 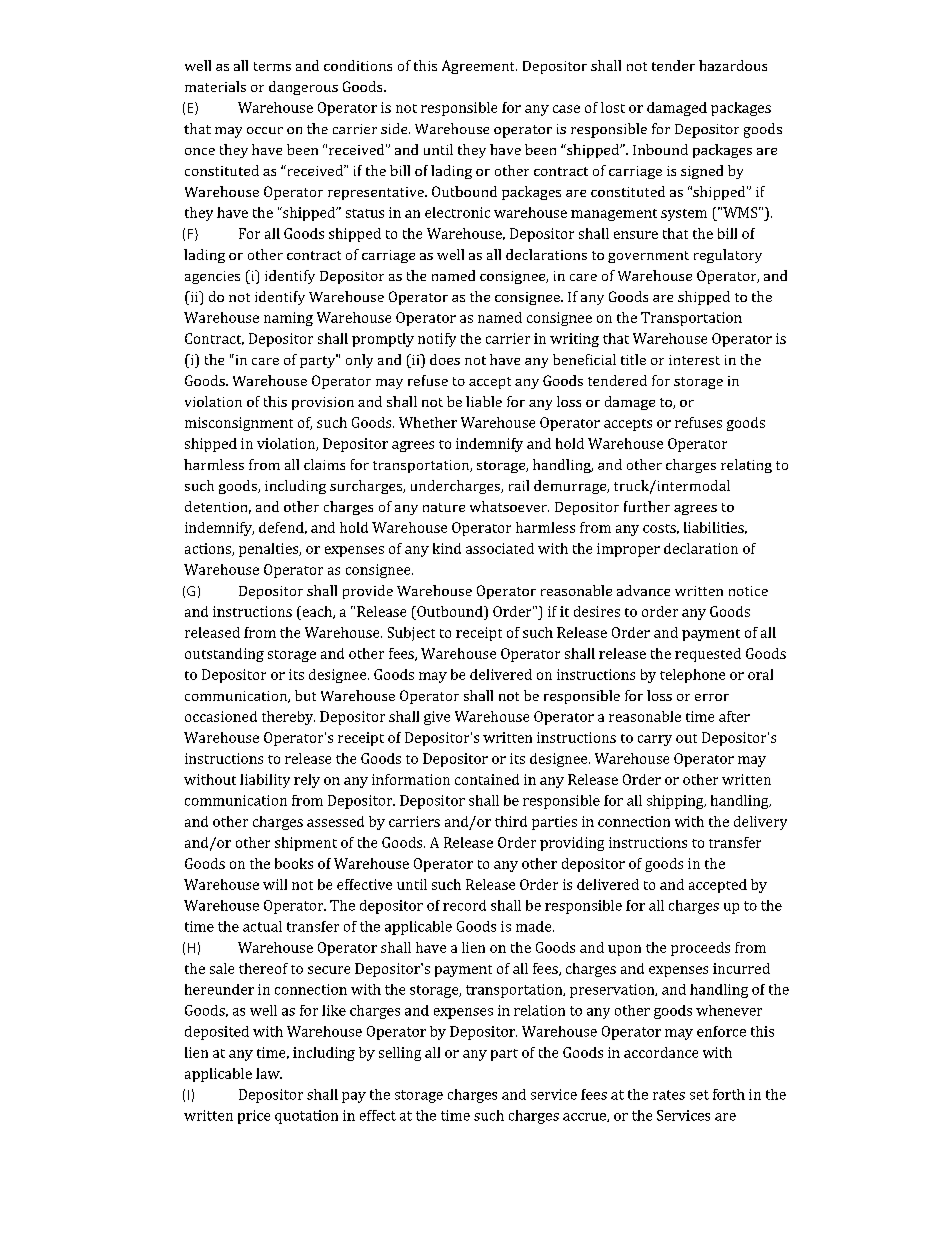 What do you see at coordinates (733, 65) in the screenshot?
I see `hazardous` at bounding box center [733, 65].
